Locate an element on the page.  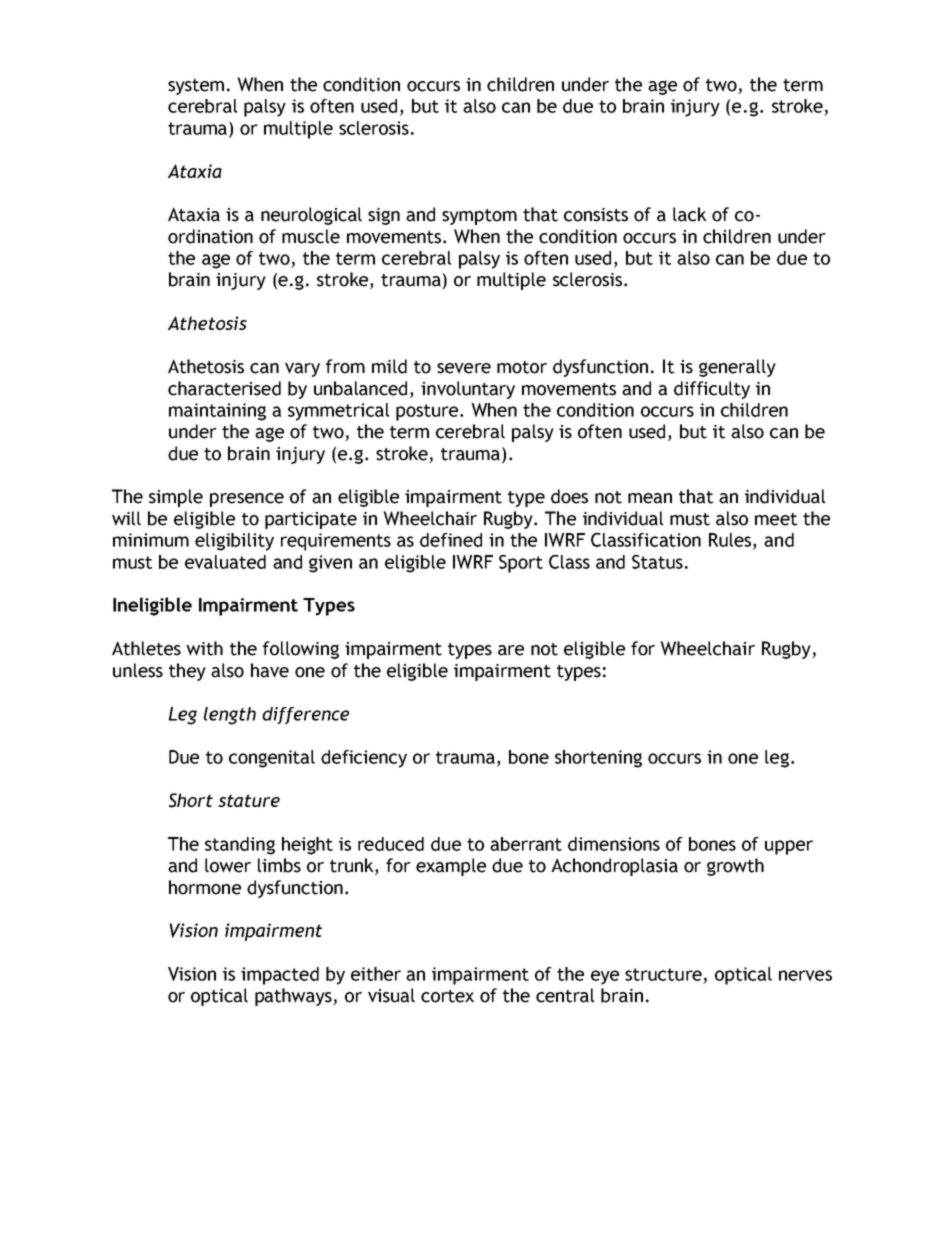
involuntary is located at coordinates (468, 390).
